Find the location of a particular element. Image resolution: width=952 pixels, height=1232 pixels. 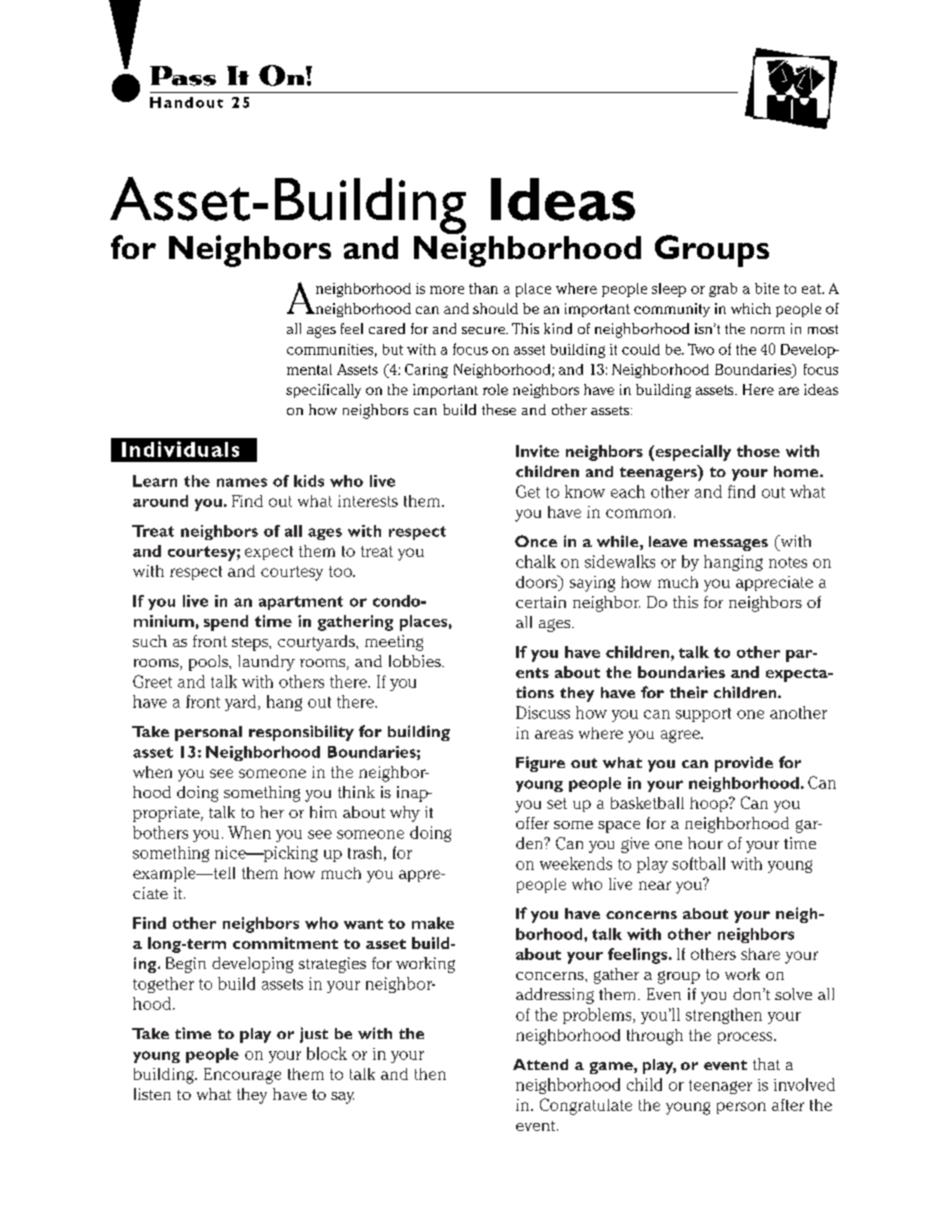

notes is located at coordinates (788, 562).
